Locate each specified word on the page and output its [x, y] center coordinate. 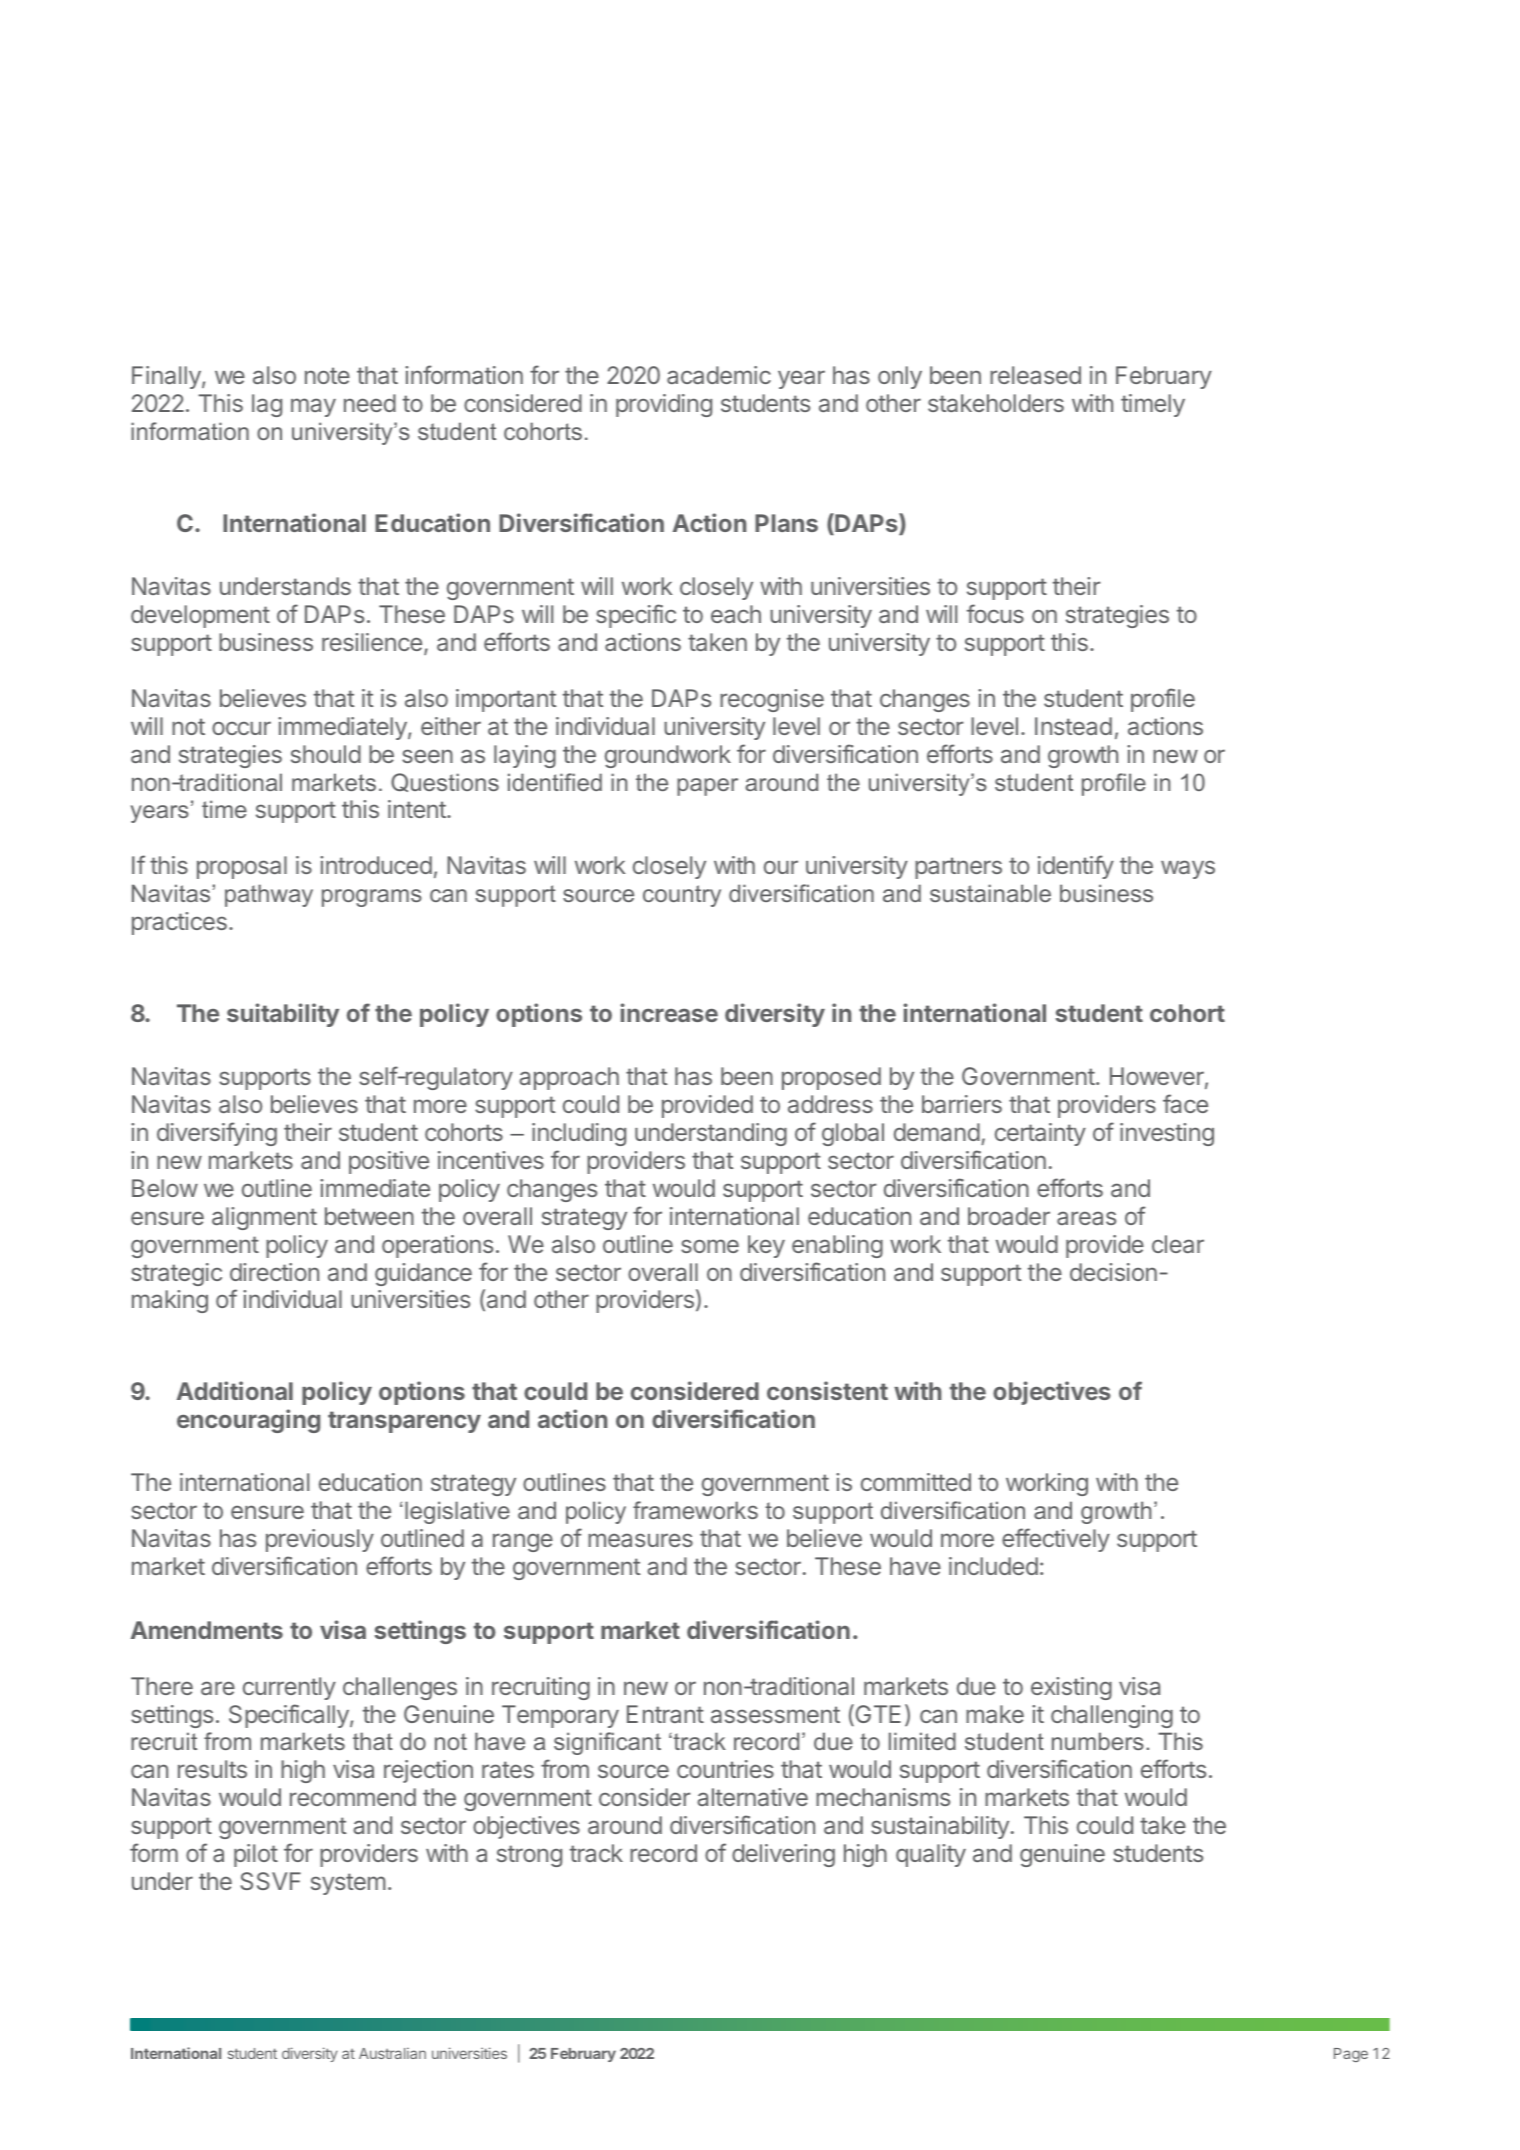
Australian [392, 2053]
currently [289, 1688]
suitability [283, 1015]
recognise [772, 700]
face [1185, 1103]
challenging [1112, 1716]
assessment [775, 1714]
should [326, 754]
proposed [831, 1078]
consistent [827, 1390]
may [313, 407]
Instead [1073, 726]
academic [719, 375]
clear [1178, 1244]
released [1035, 375]
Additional [235, 1390]
